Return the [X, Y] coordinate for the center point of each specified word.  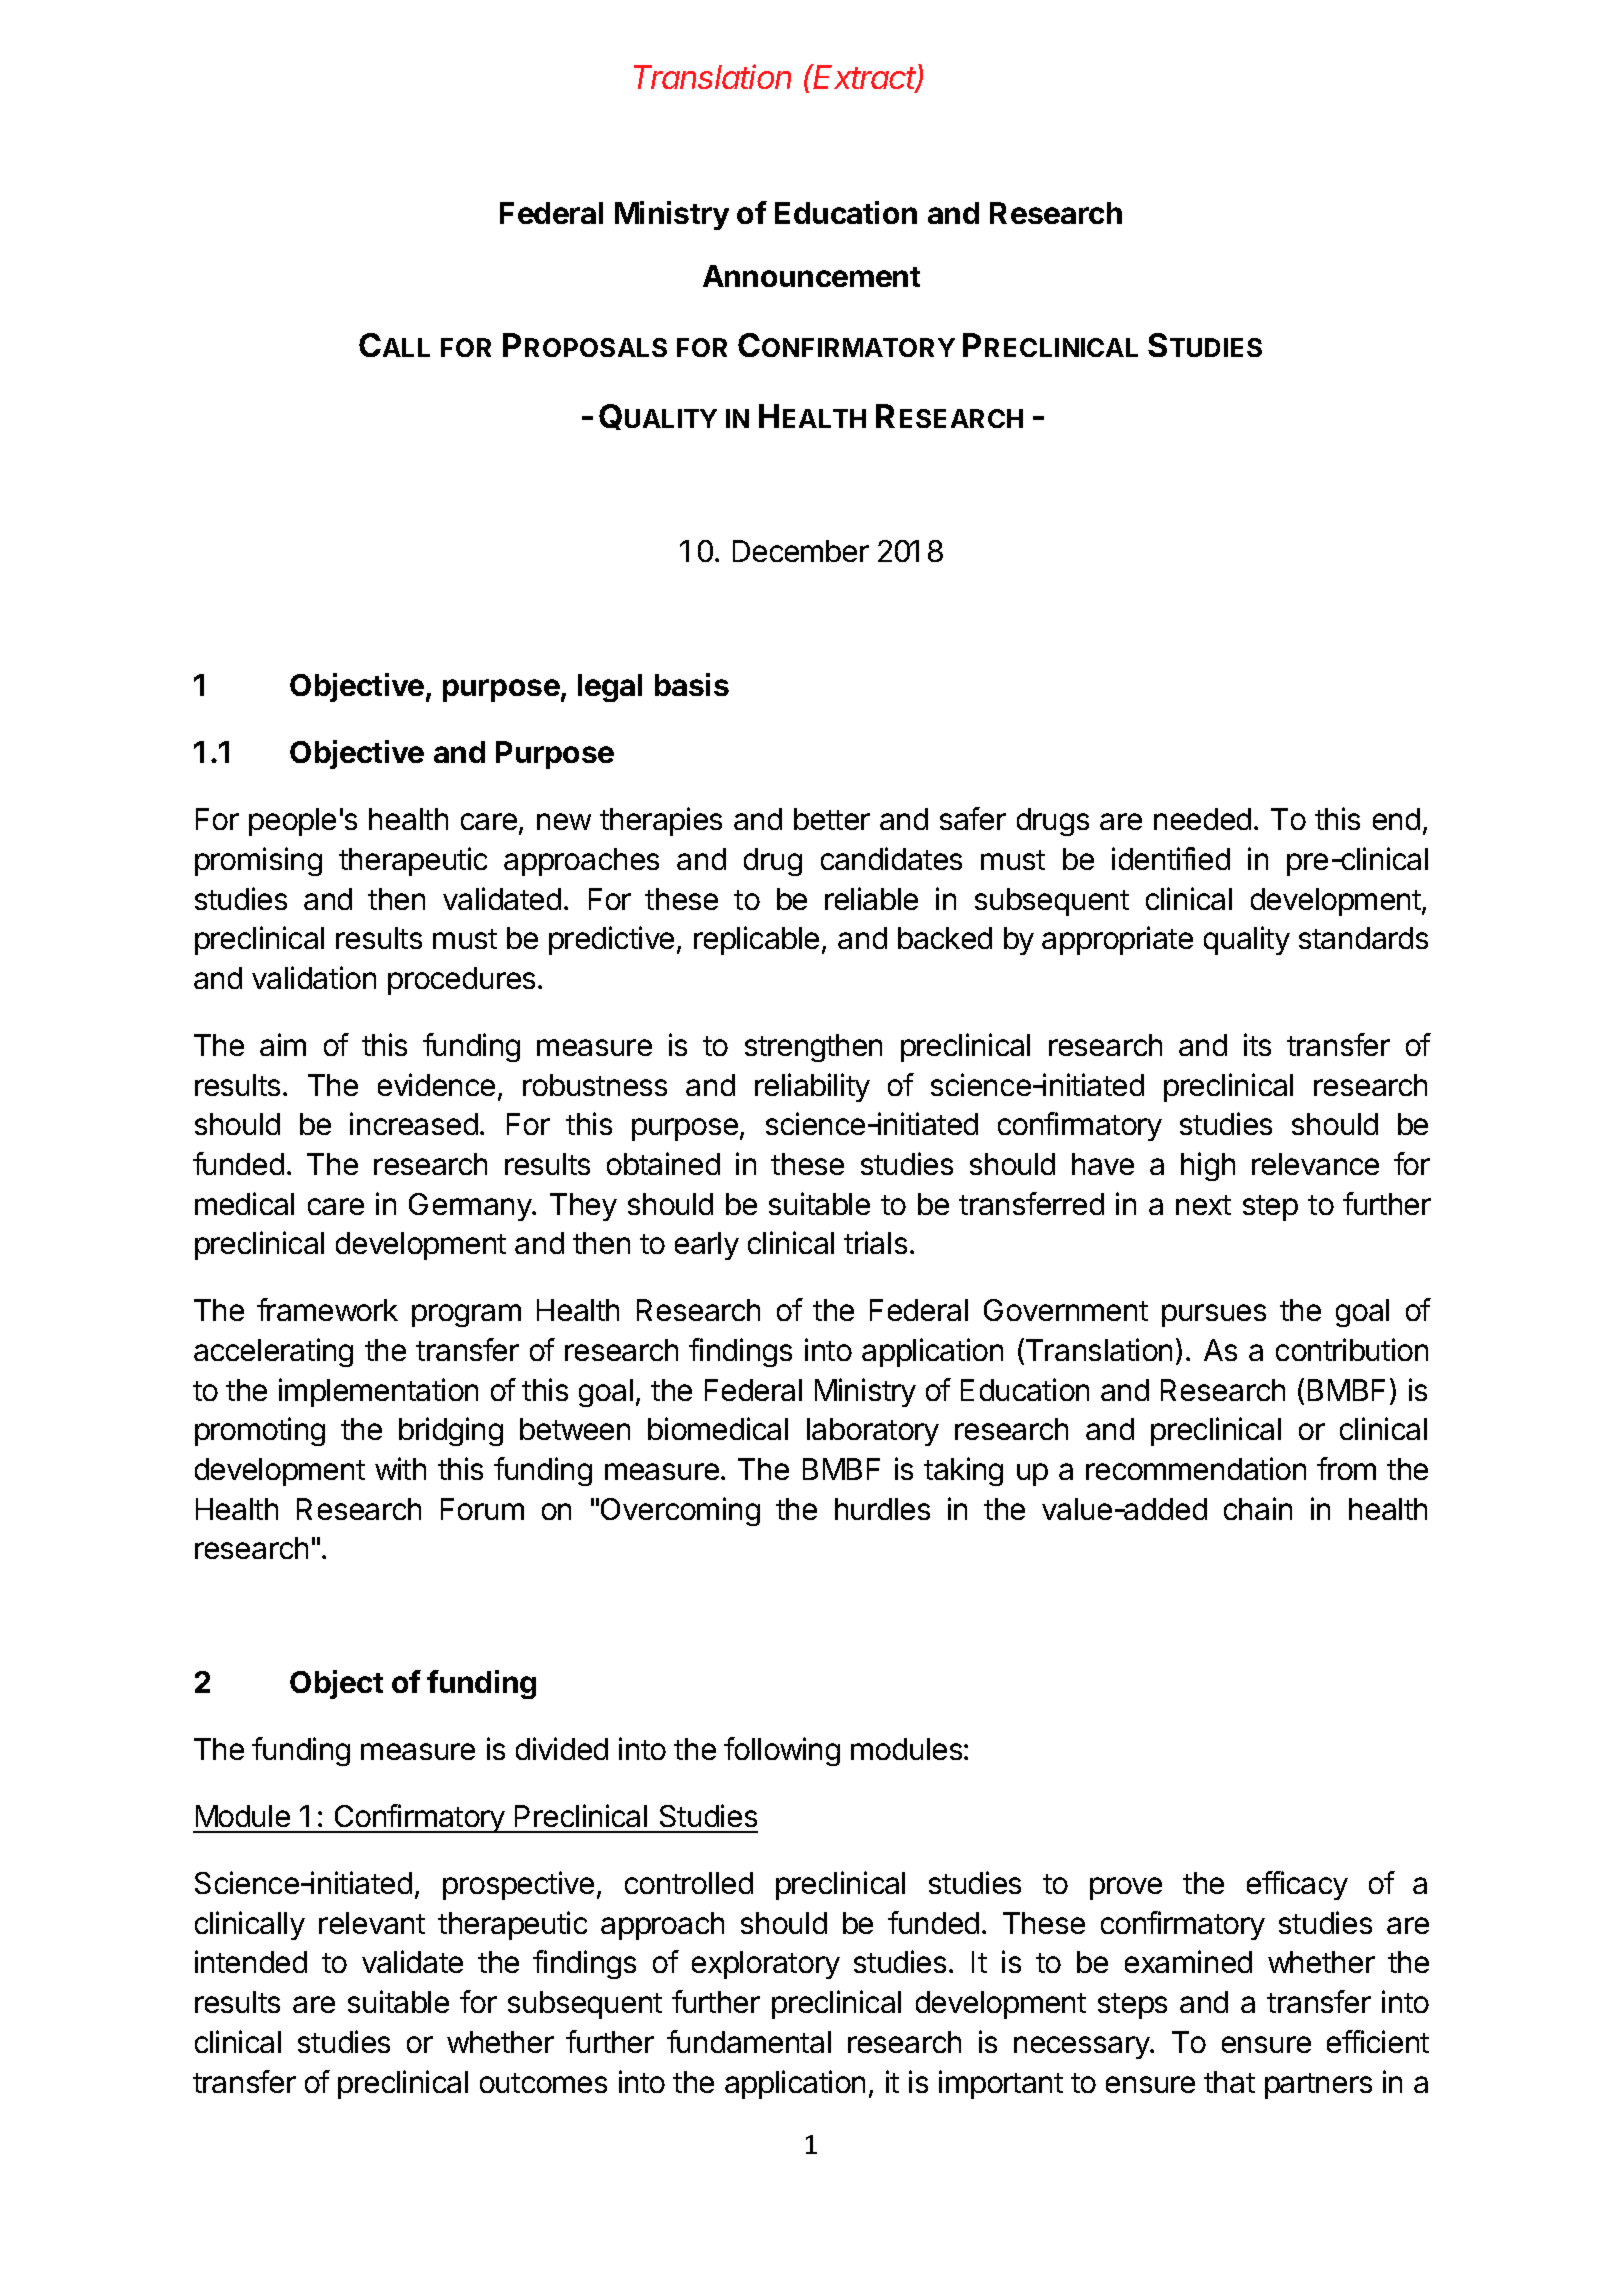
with [400, 1468]
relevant [372, 1923]
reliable [871, 898]
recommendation [1196, 1468]
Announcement [811, 276]
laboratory [873, 1432]
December [801, 551]
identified [1171, 858]
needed [1202, 819]
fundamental [749, 2041]
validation [314, 977]
